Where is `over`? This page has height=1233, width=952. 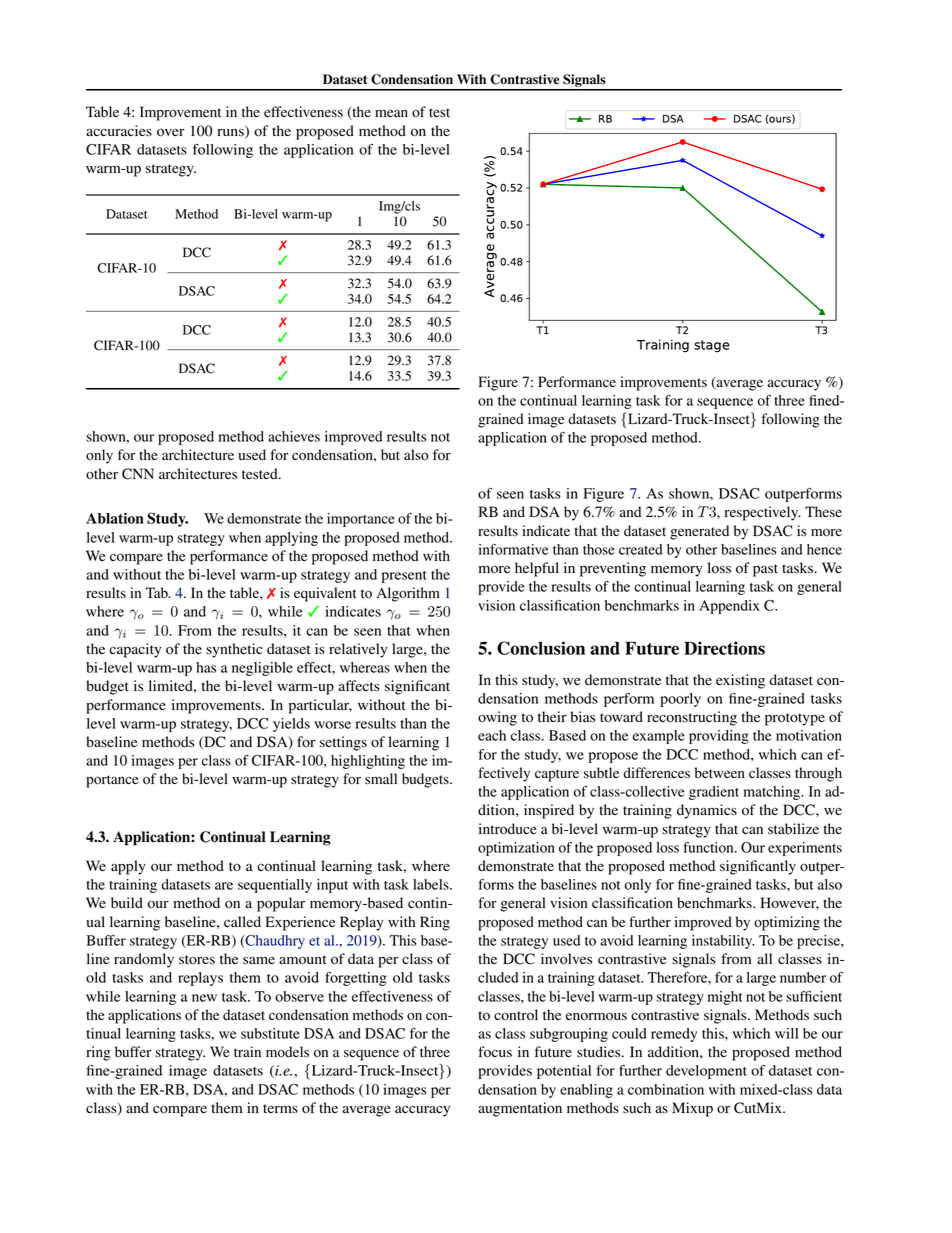
over is located at coordinates (171, 132).
